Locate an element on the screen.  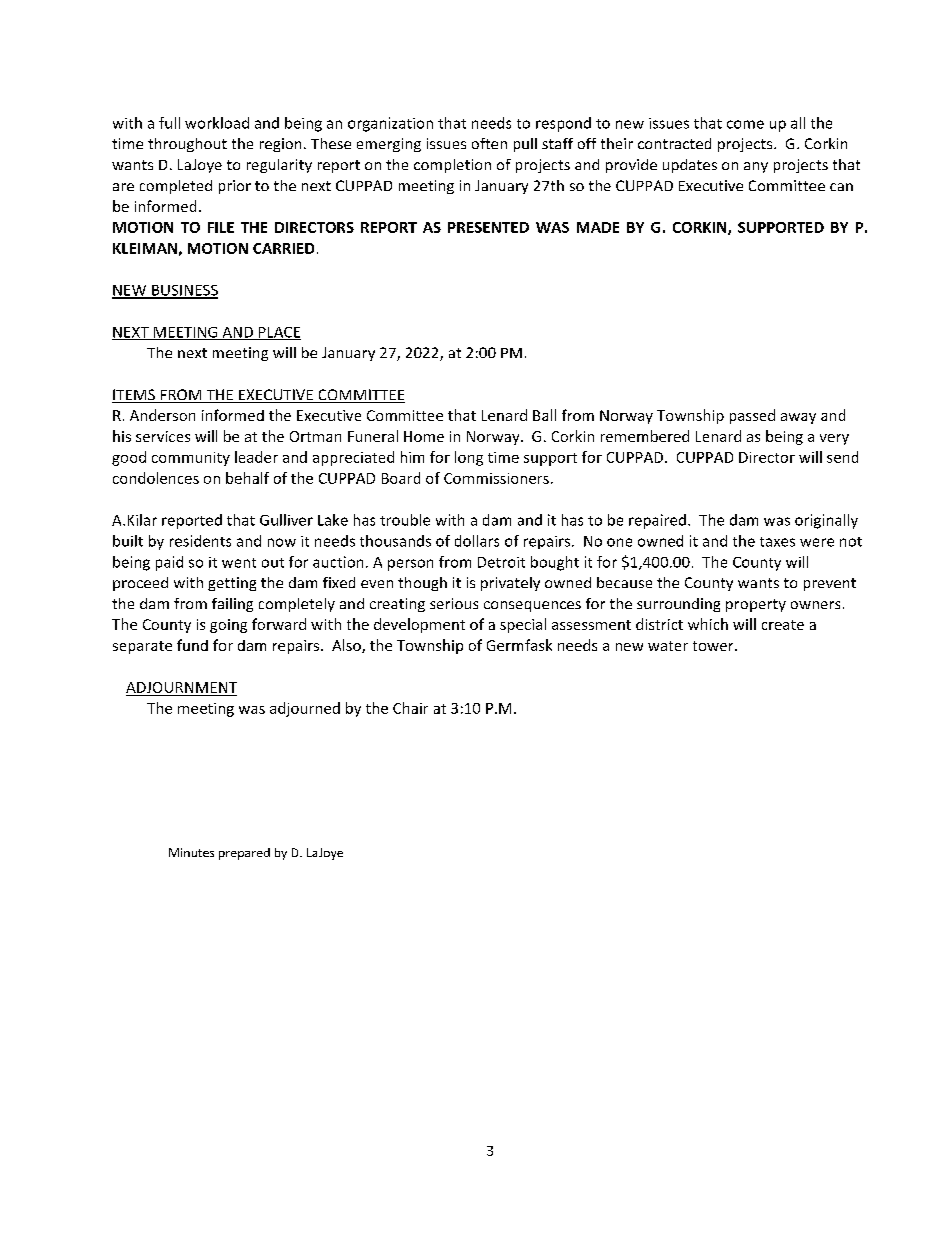
passed is located at coordinates (752, 416).
